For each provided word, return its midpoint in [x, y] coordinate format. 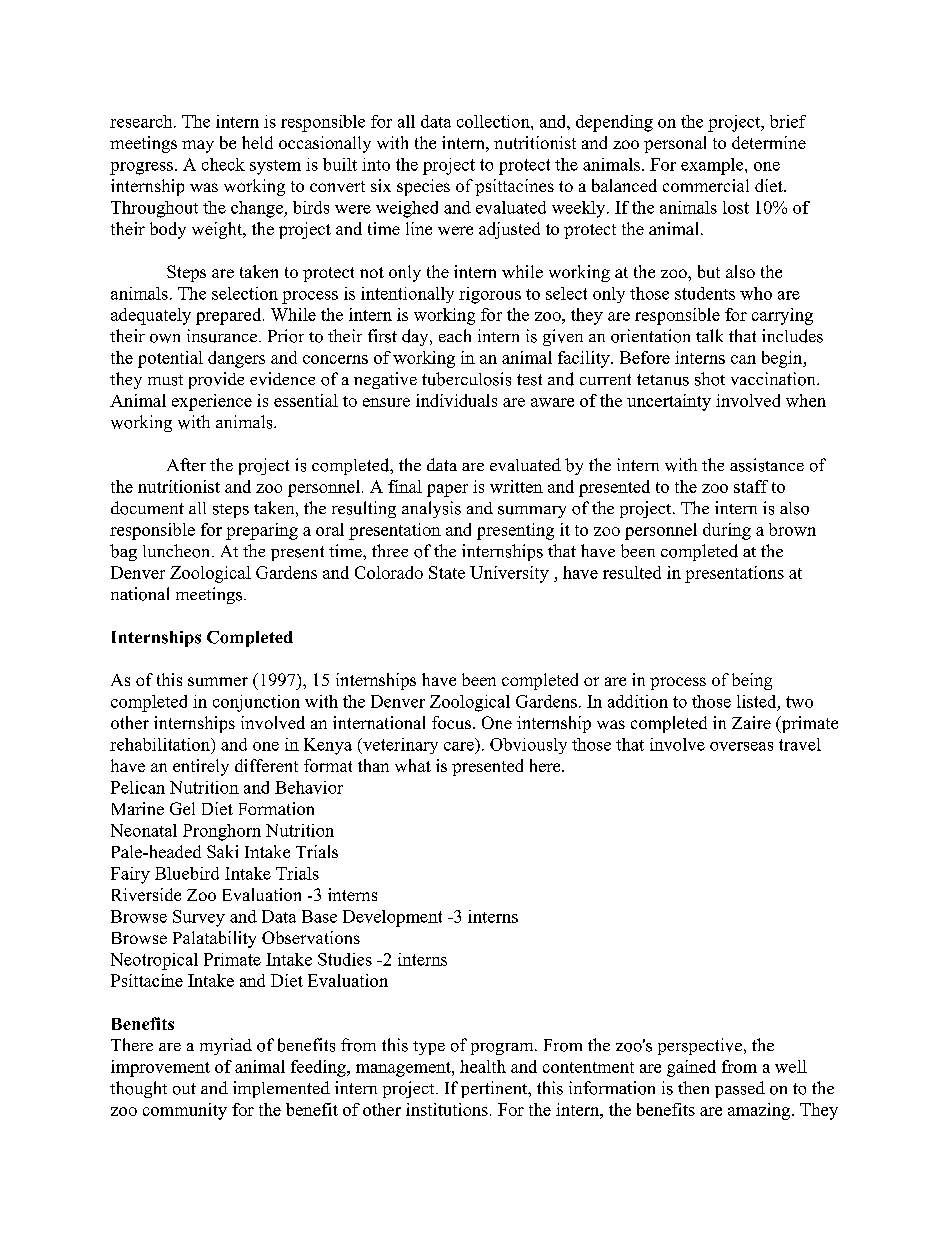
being [752, 681]
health [483, 1066]
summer [218, 681]
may [198, 146]
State [447, 572]
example [713, 166]
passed [740, 1089]
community [185, 1111]
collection [494, 121]
